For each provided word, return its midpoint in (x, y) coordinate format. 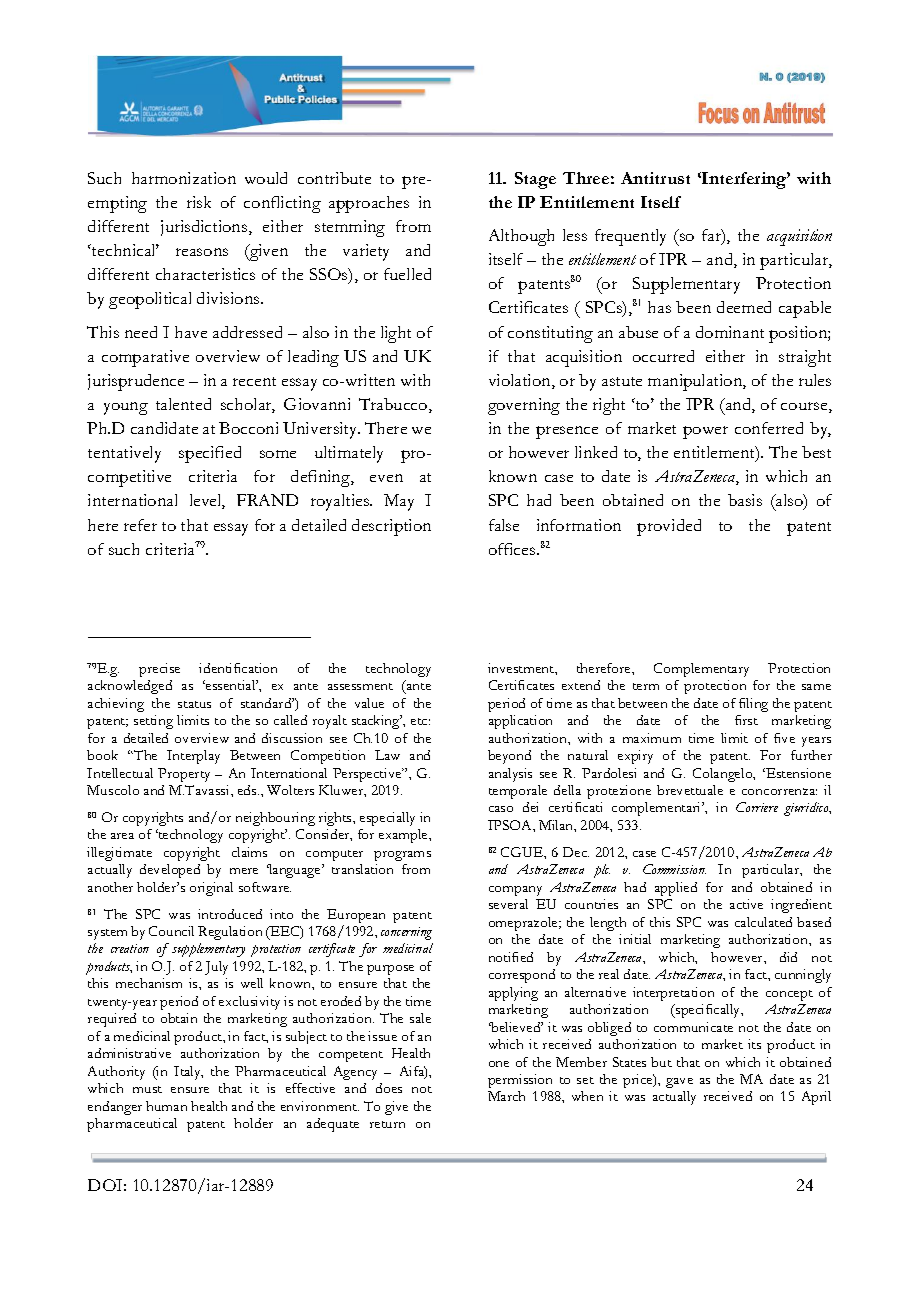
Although (521, 237)
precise (159, 670)
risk (199, 202)
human (166, 1106)
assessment (360, 686)
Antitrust (655, 178)
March (506, 1096)
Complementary (701, 670)
